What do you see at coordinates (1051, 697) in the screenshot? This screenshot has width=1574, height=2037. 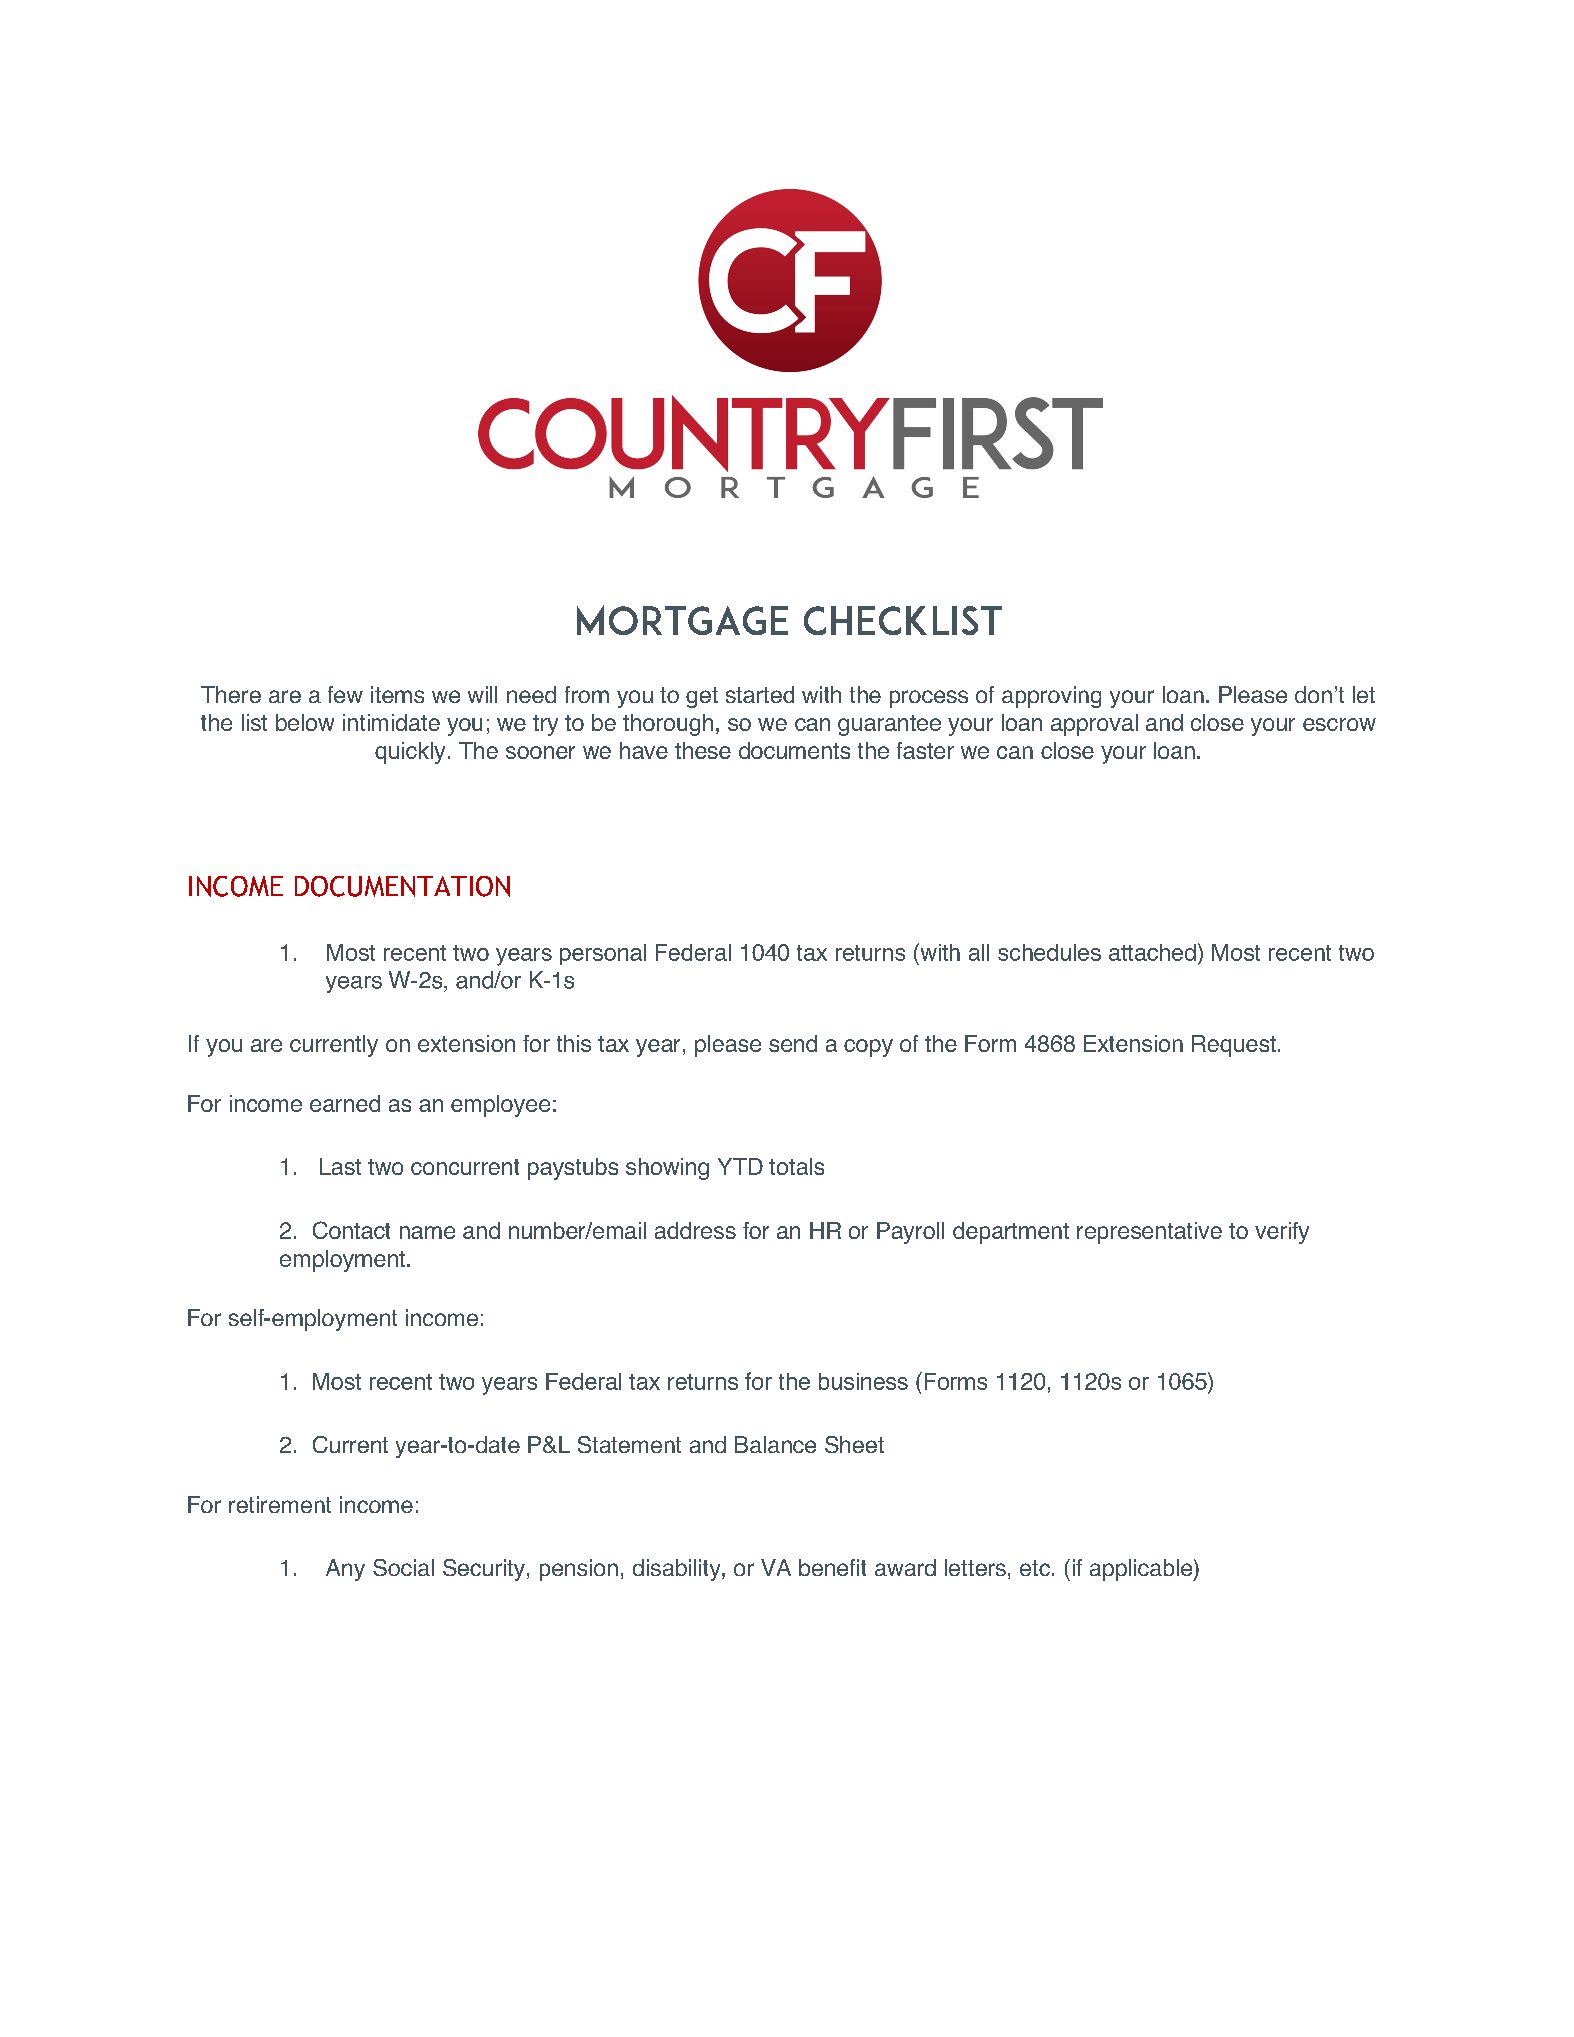 I see `approving` at bounding box center [1051, 697].
